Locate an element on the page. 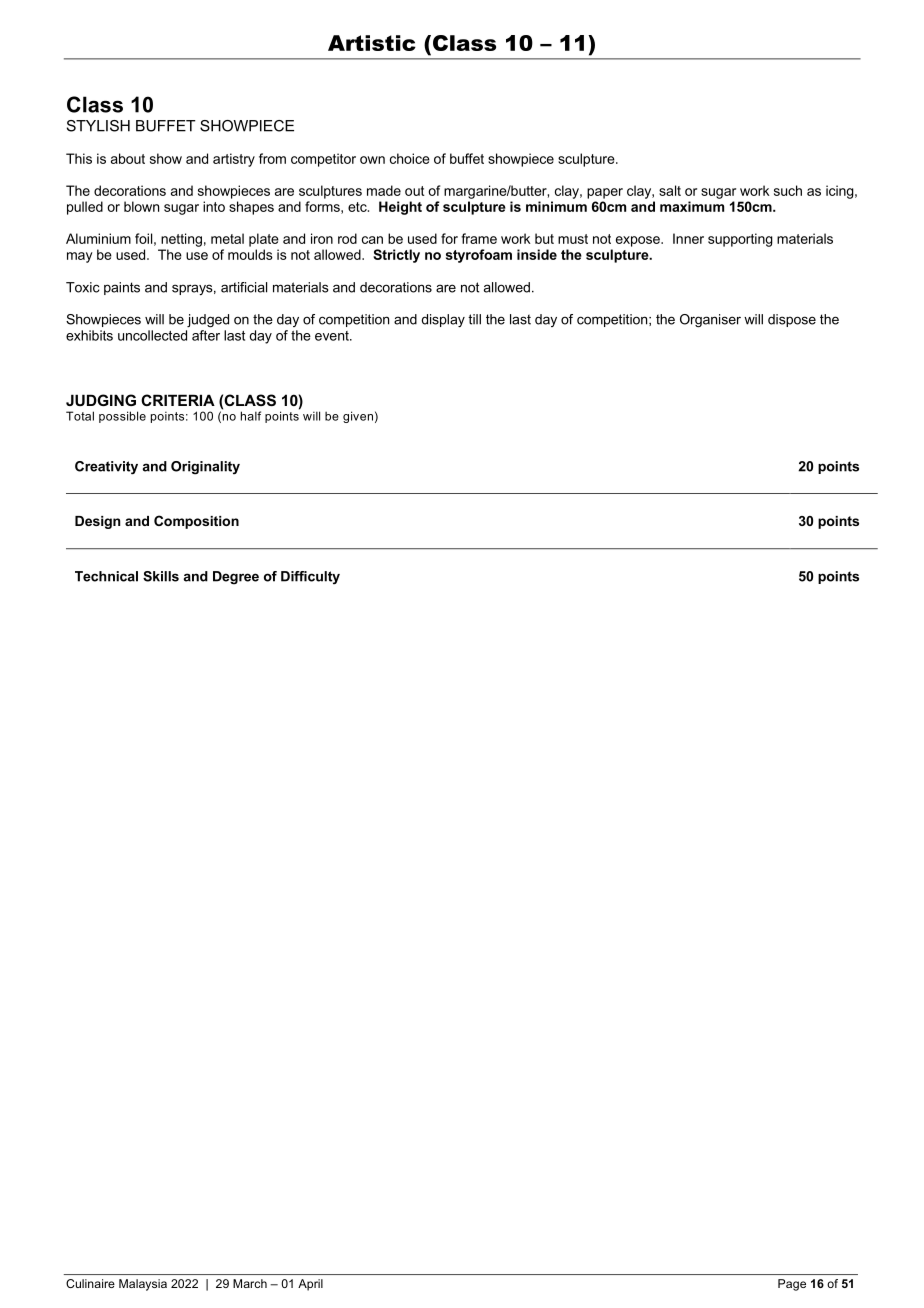 The image size is (924, 1308). display is located at coordinates (443, 320).
